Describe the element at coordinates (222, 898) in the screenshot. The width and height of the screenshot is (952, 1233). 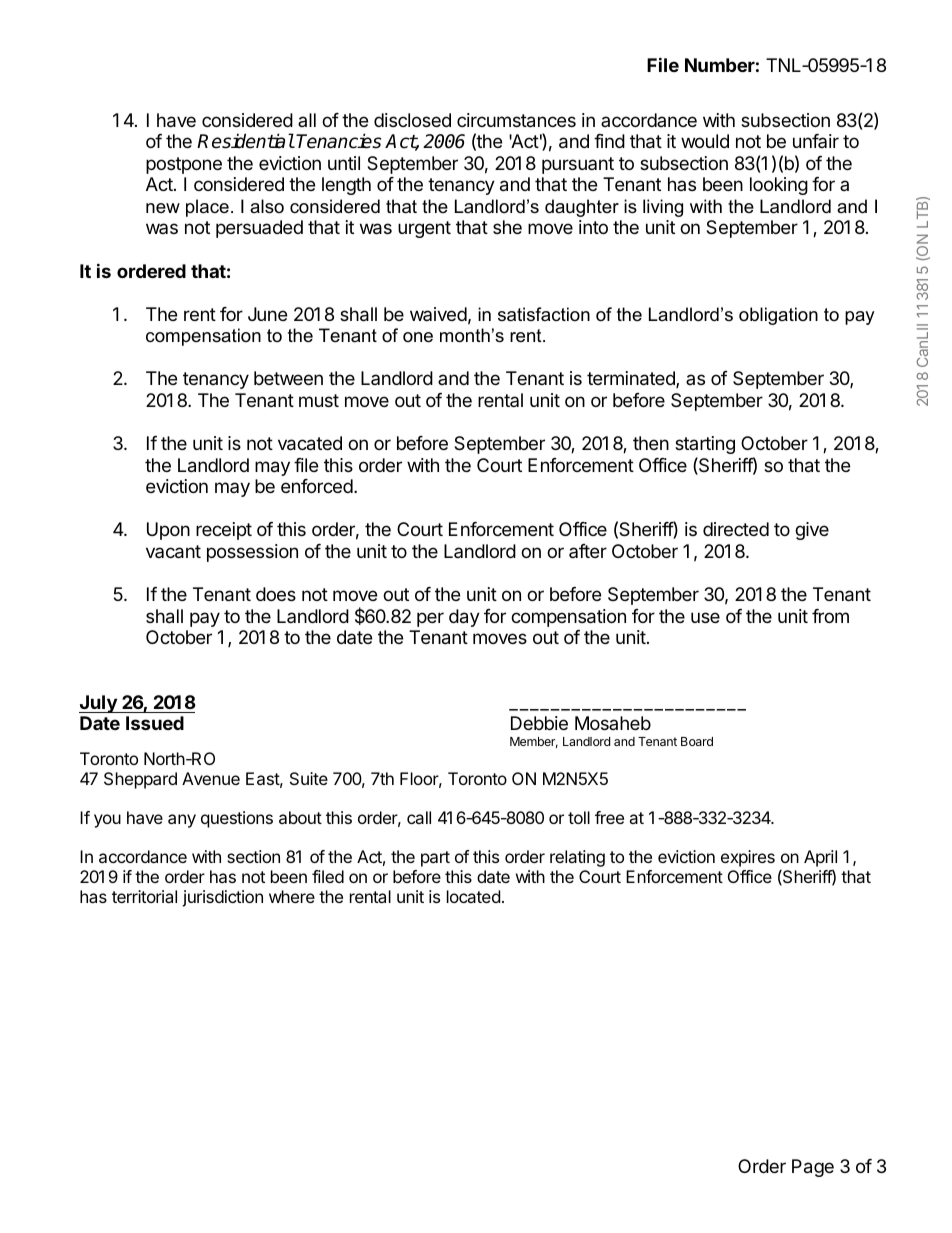
I see `jurisdiction` at that location.
